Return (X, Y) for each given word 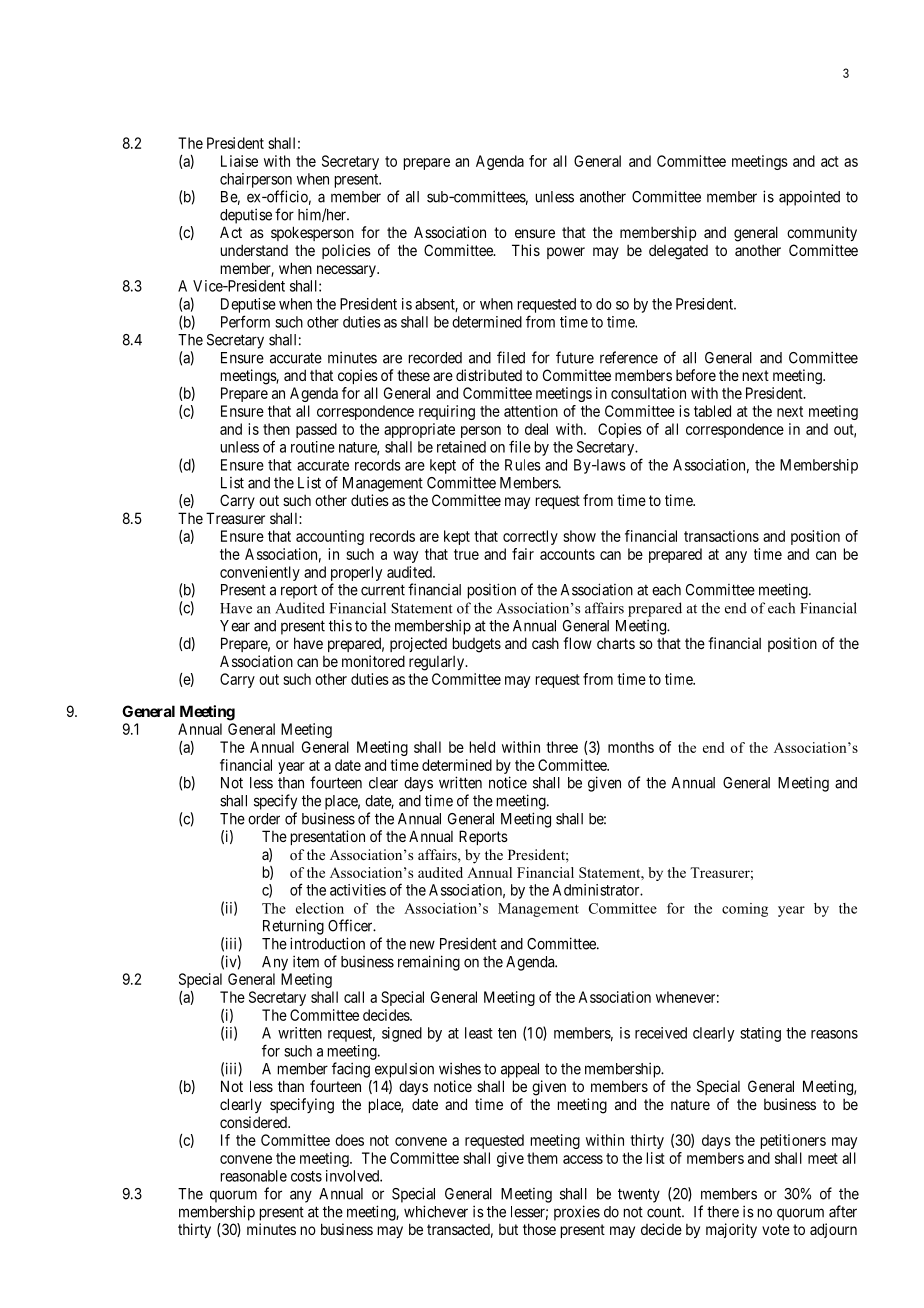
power (566, 253)
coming (745, 910)
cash (545, 643)
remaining (429, 963)
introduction (327, 943)
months (631, 747)
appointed (809, 198)
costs (306, 1176)
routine (313, 447)
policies (346, 251)
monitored (373, 661)
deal (536, 429)
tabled (712, 411)
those (539, 1229)
